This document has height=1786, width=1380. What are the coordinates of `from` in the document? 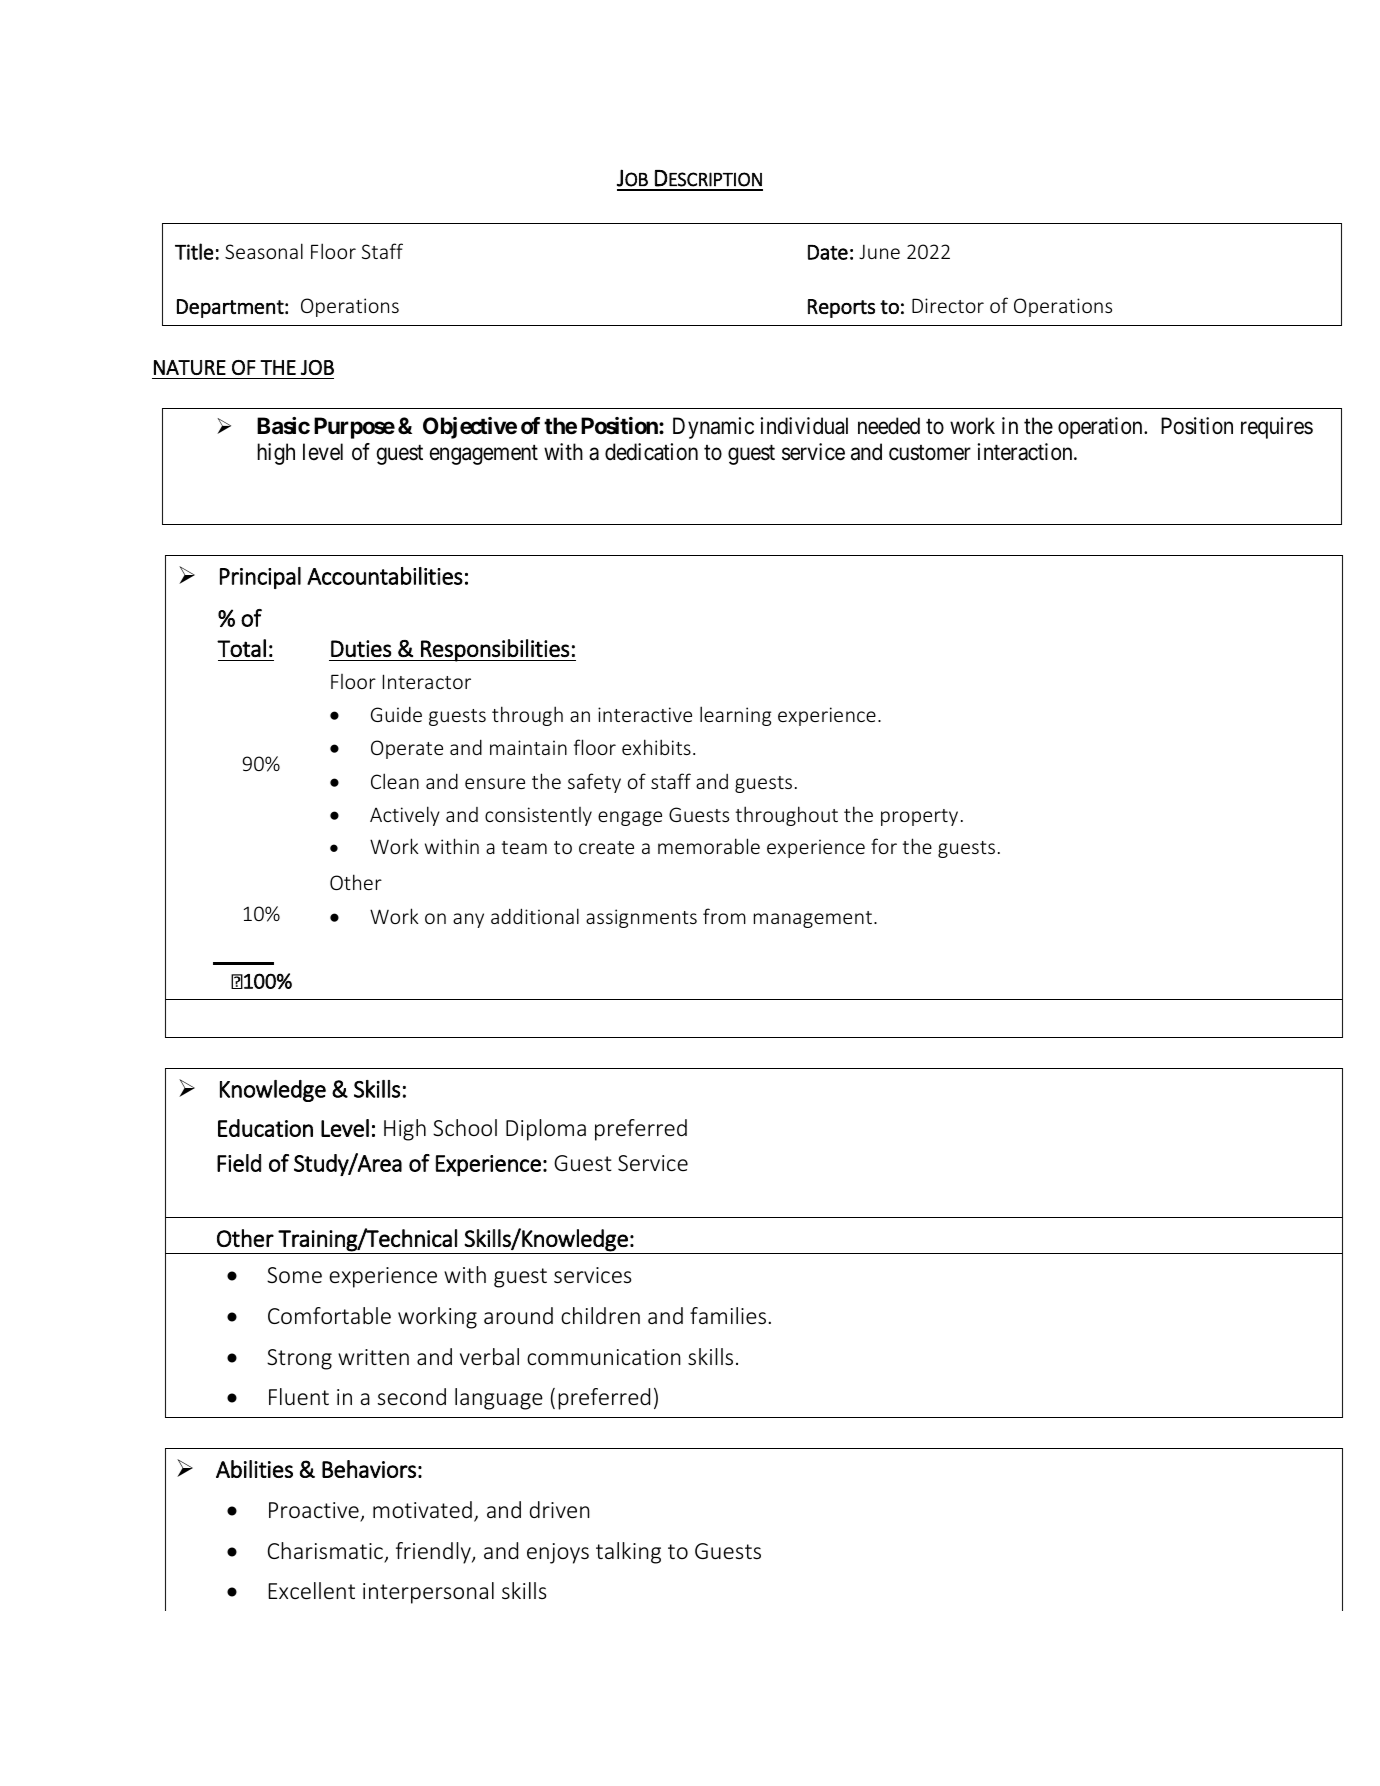 It's located at (724, 916).
